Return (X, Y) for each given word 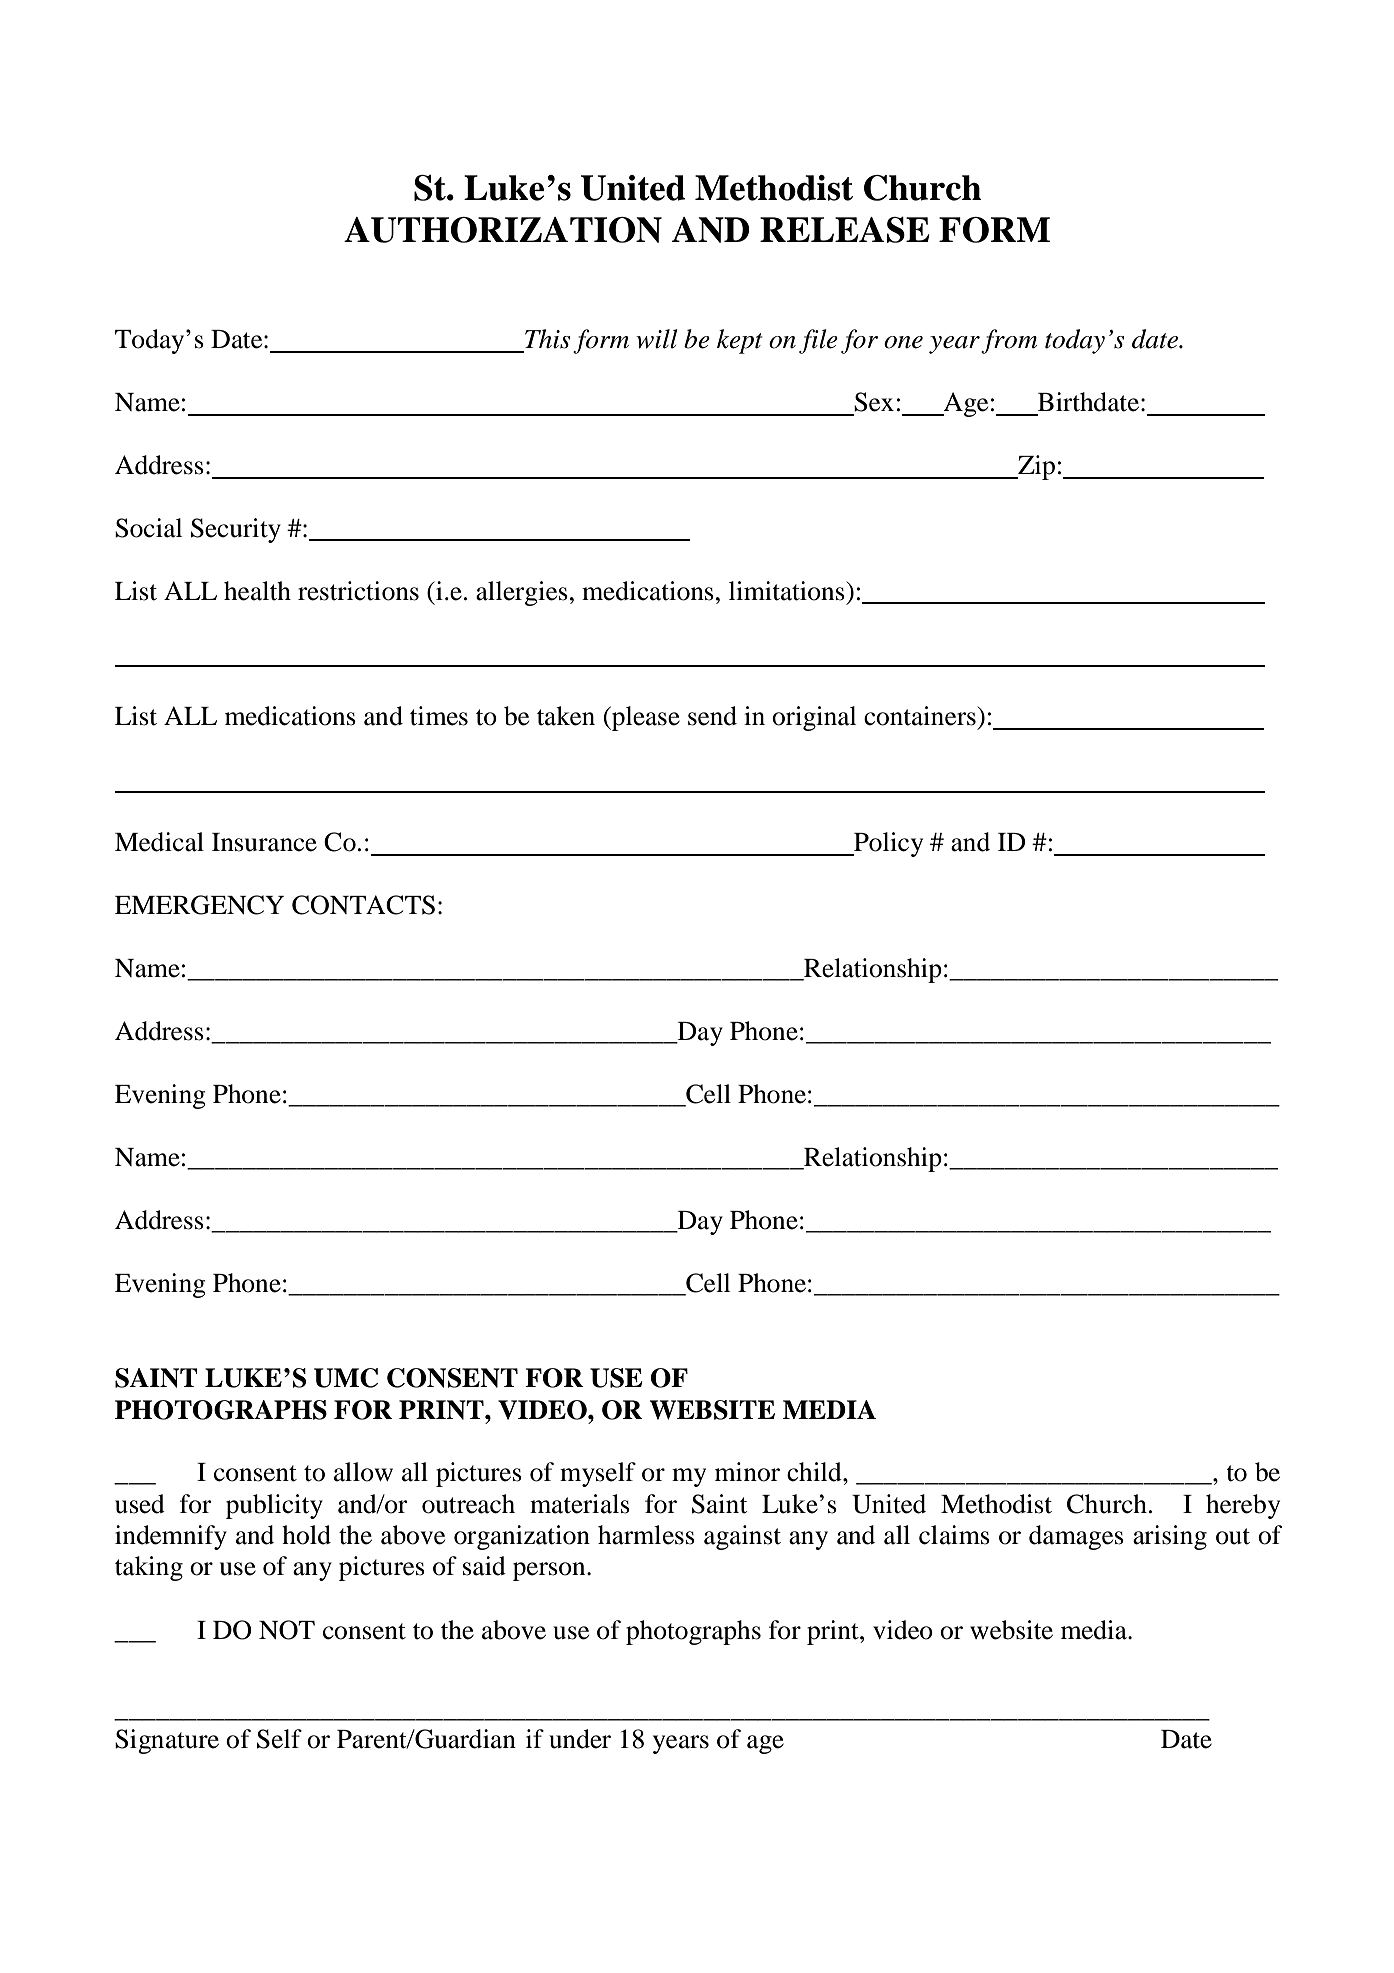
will (657, 339)
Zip (1035, 467)
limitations (787, 591)
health (257, 591)
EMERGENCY (199, 905)
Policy (887, 844)
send (712, 716)
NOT (287, 1630)
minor (747, 1472)
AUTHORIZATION (503, 230)
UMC (346, 1378)
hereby (1243, 1506)
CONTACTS (363, 905)
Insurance (264, 842)
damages (1076, 1537)
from (1009, 341)
